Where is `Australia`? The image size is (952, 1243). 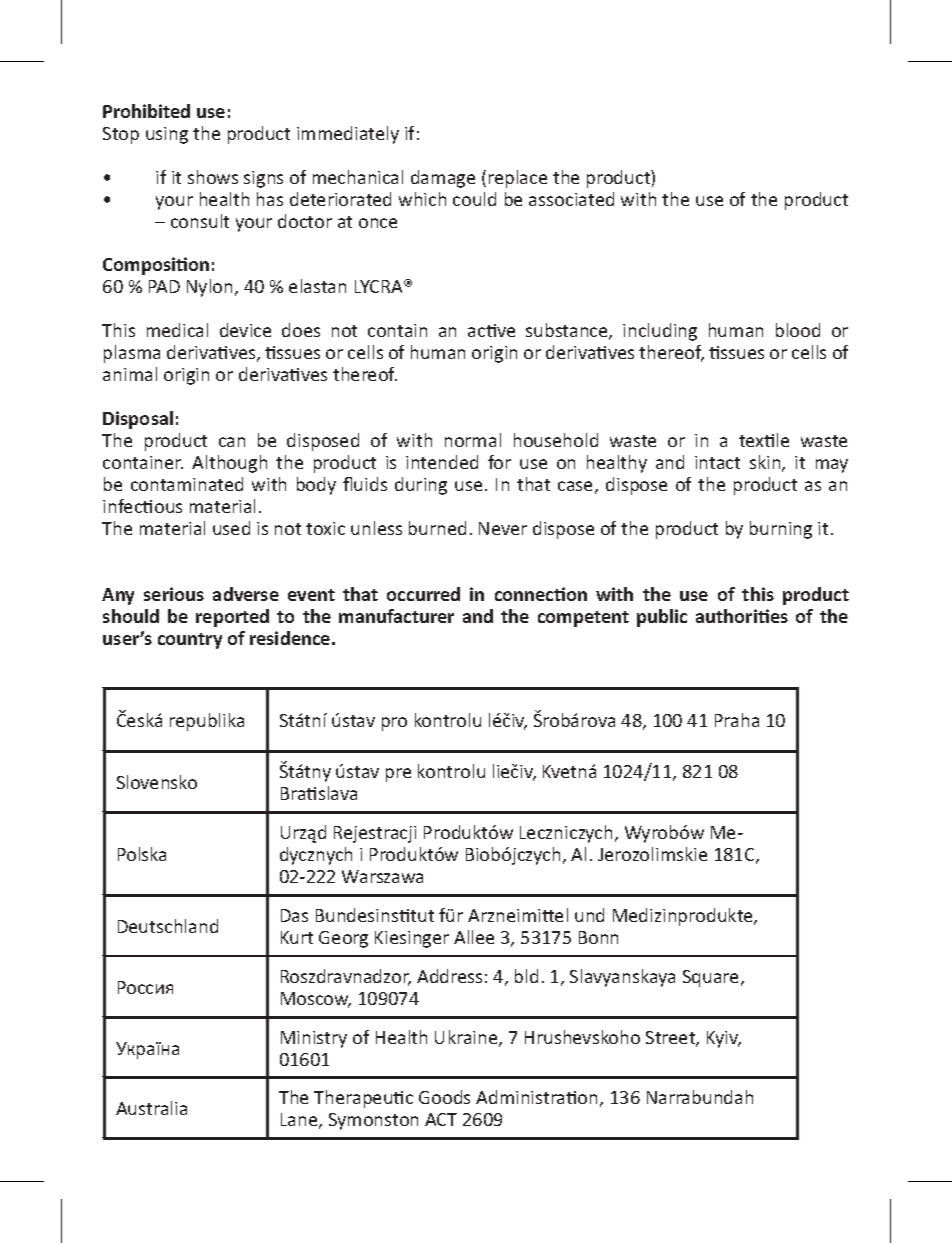 Australia is located at coordinates (151, 1108).
